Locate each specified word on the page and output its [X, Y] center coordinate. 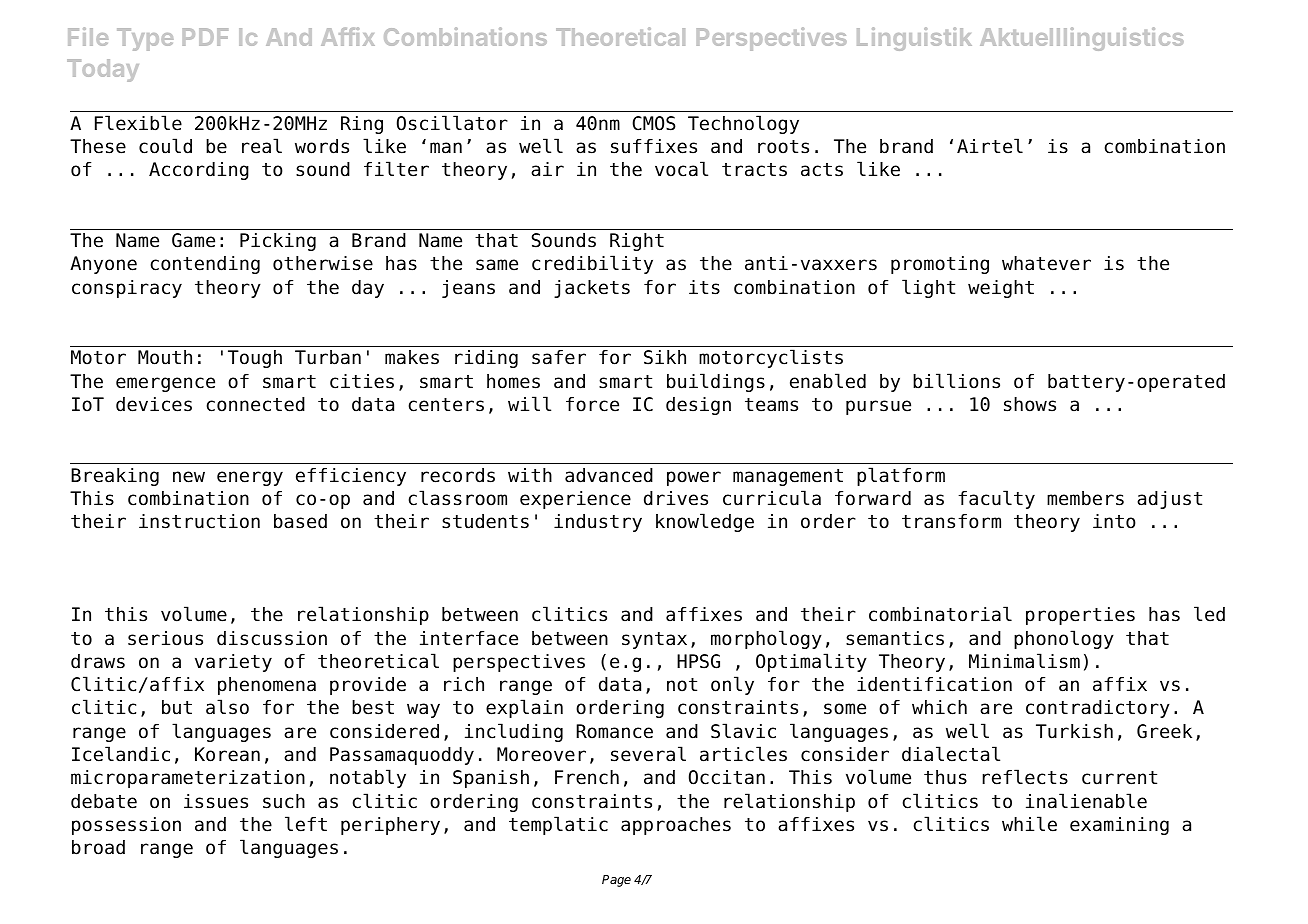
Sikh [665, 357]
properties [1080, 616]
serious [165, 638]
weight [1001, 289]
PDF [205, 37]
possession [126, 826]
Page [616, 881]
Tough [255, 359]
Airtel [990, 146]
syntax [654, 640]
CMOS [654, 123]
